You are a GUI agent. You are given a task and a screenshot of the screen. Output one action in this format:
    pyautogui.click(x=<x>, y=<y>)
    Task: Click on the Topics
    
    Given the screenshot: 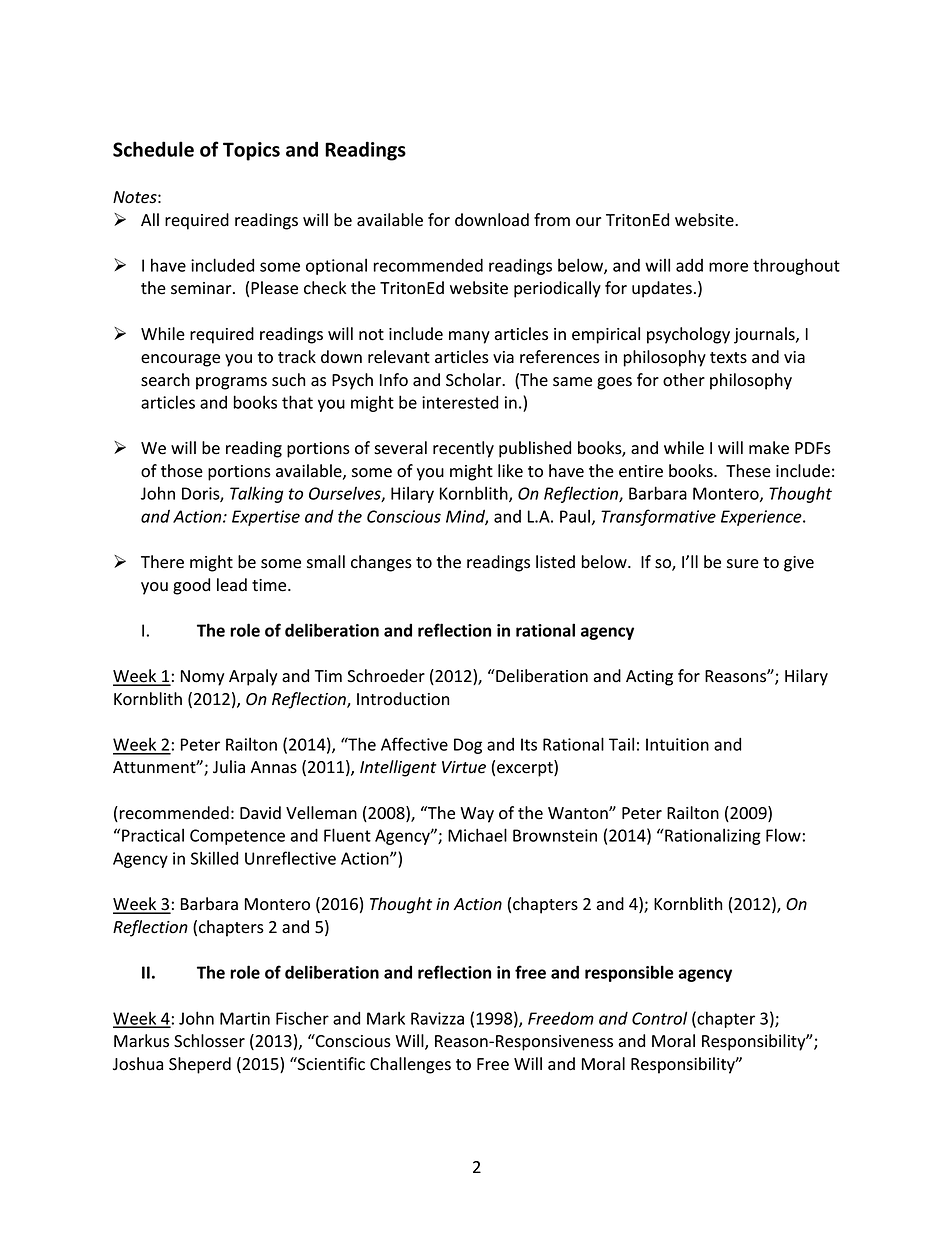 What is the action you would take?
    pyautogui.click(x=251, y=151)
